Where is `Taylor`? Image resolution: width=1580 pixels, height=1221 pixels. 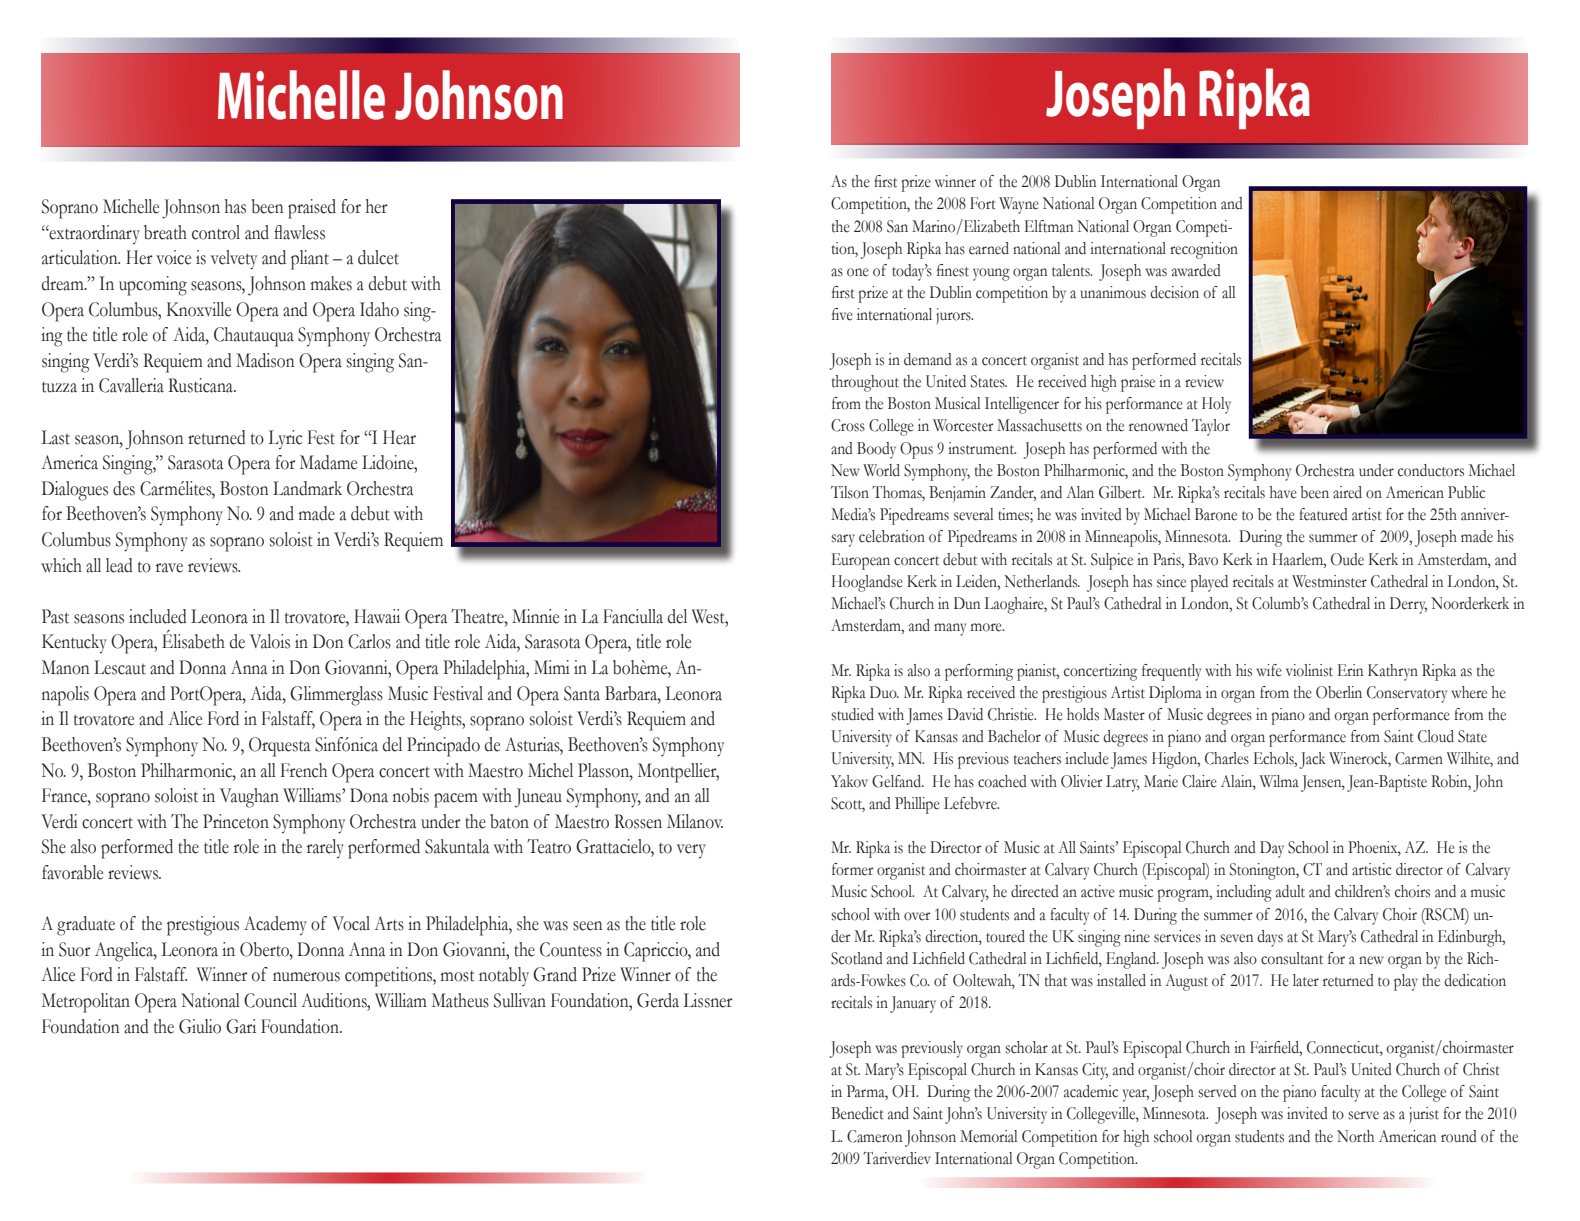 Taylor is located at coordinates (1211, 427).
